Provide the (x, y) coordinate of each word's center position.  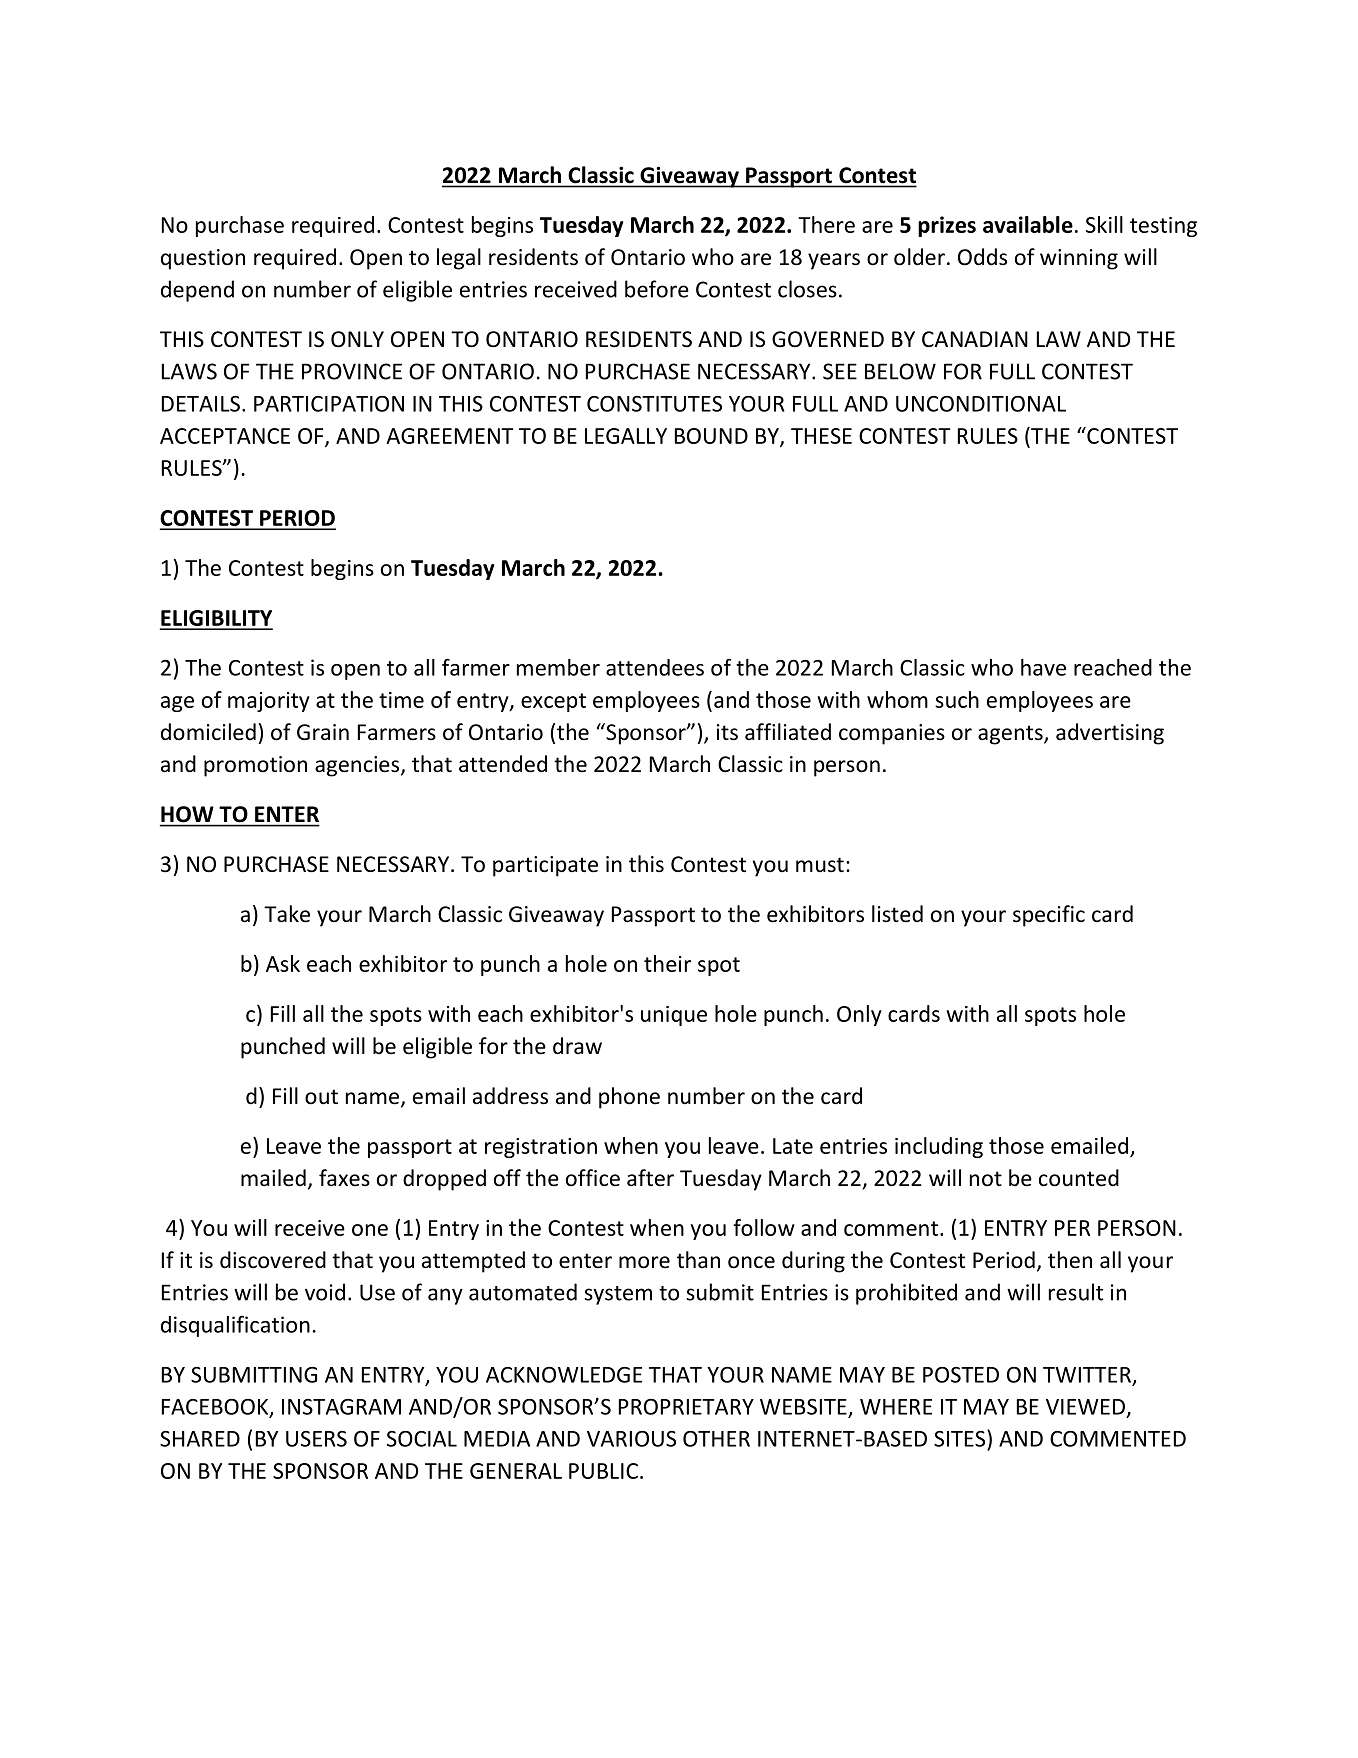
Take (287, 914)
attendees (655, 667)
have (1043, 667)
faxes (344, 1178)
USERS (316, 1439)
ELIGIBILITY (216, 619)
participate (545, 866)
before (657, 289)
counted (1079, 1178)
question (203, 259)
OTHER (716, 1439)
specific (1049, 916)
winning (1079, 259)
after (650, 1178)
